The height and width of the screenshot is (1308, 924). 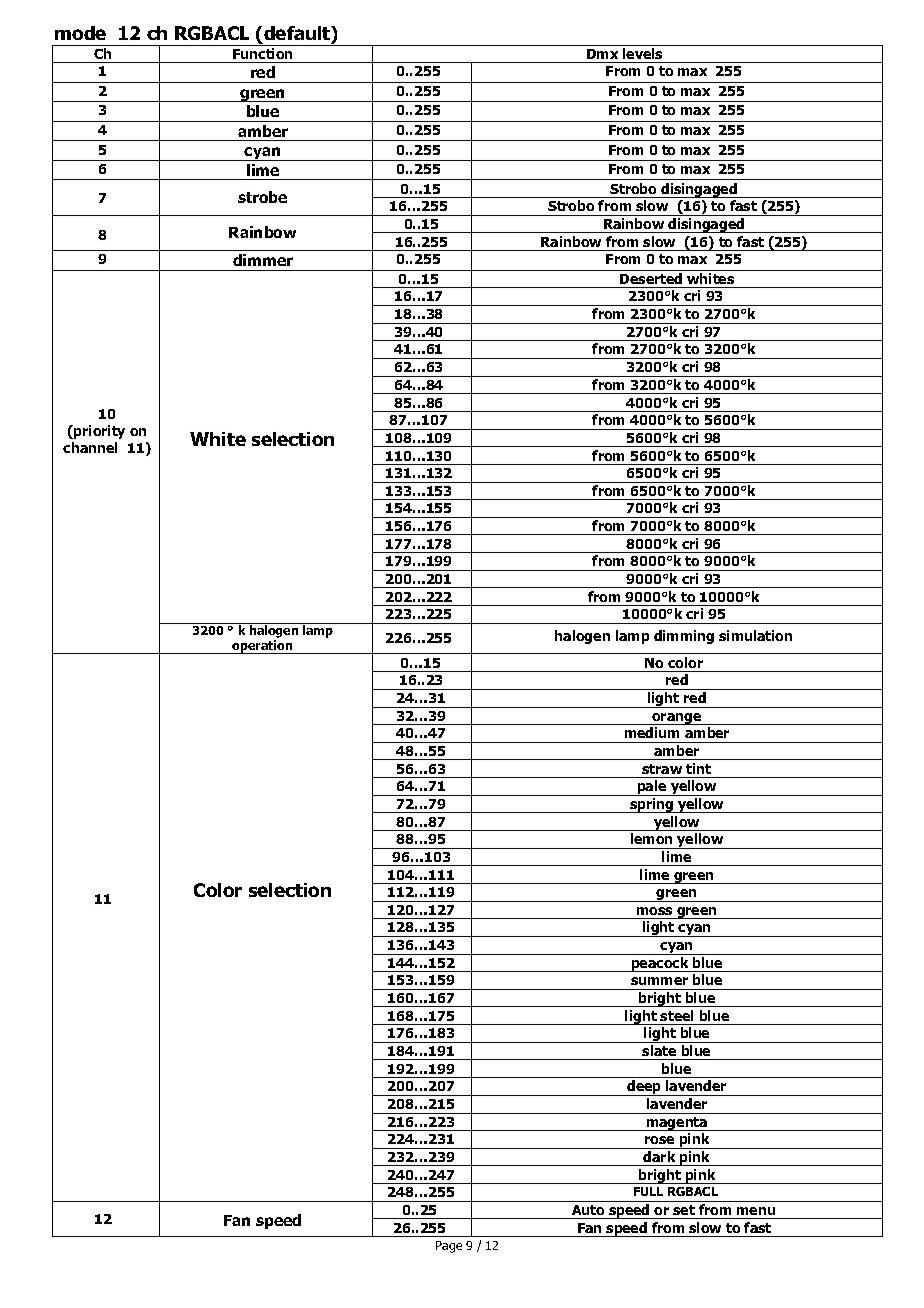 I want to click on operation, so click(x=263, y=647).
